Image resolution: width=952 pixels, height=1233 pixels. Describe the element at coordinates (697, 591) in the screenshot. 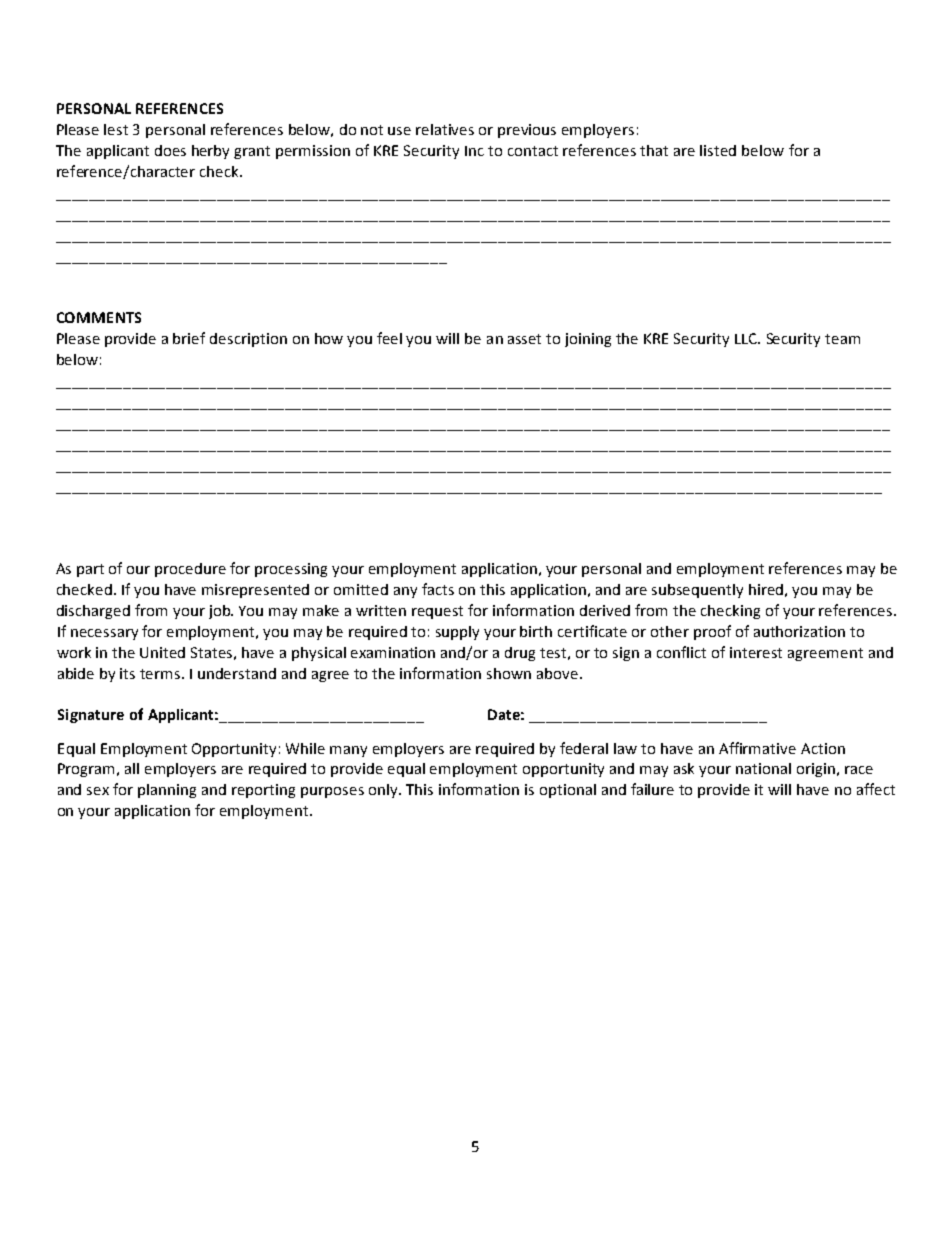

I see `subsequently` at that location.
